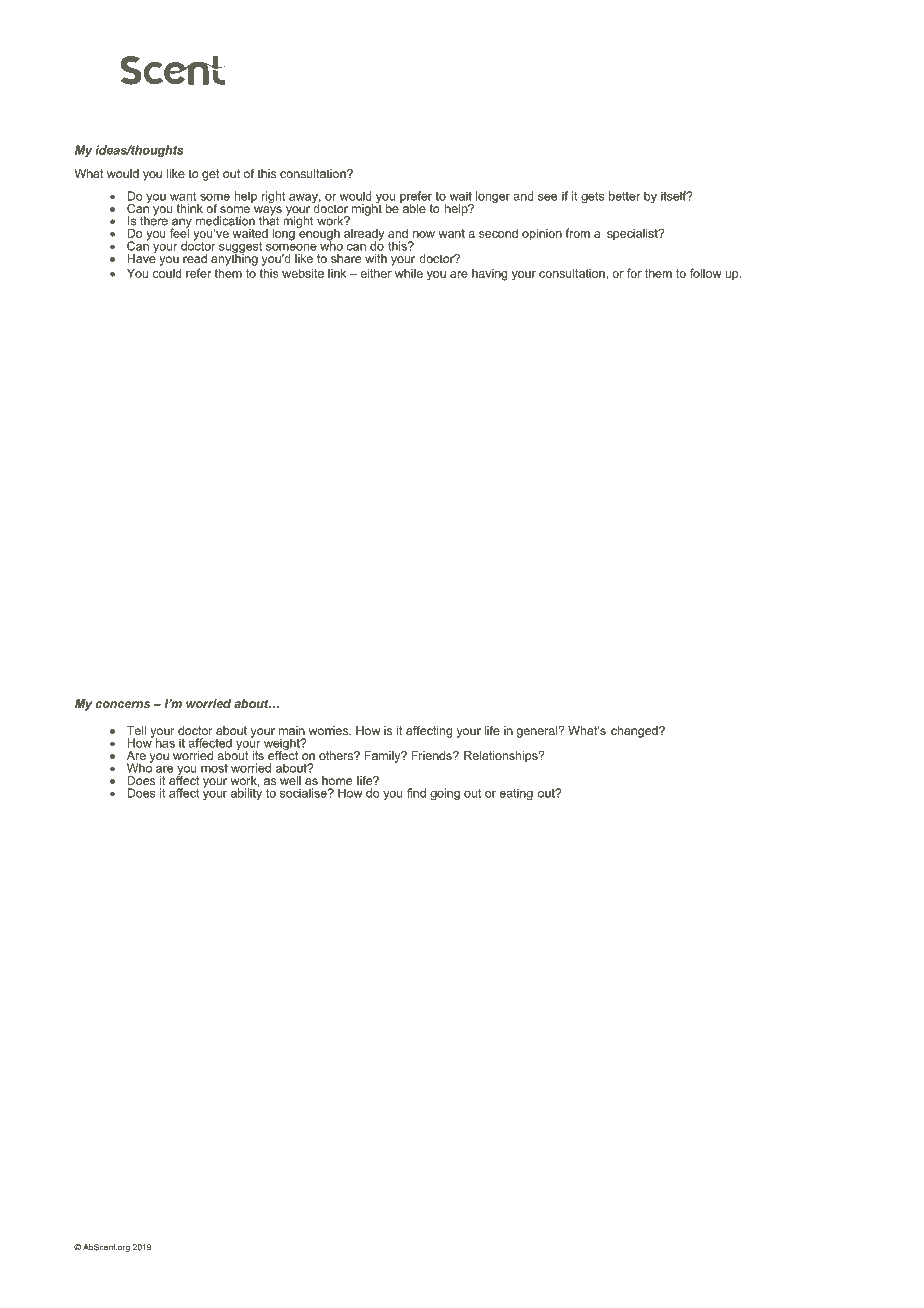  I want to click on worries, so click(330, 730).
